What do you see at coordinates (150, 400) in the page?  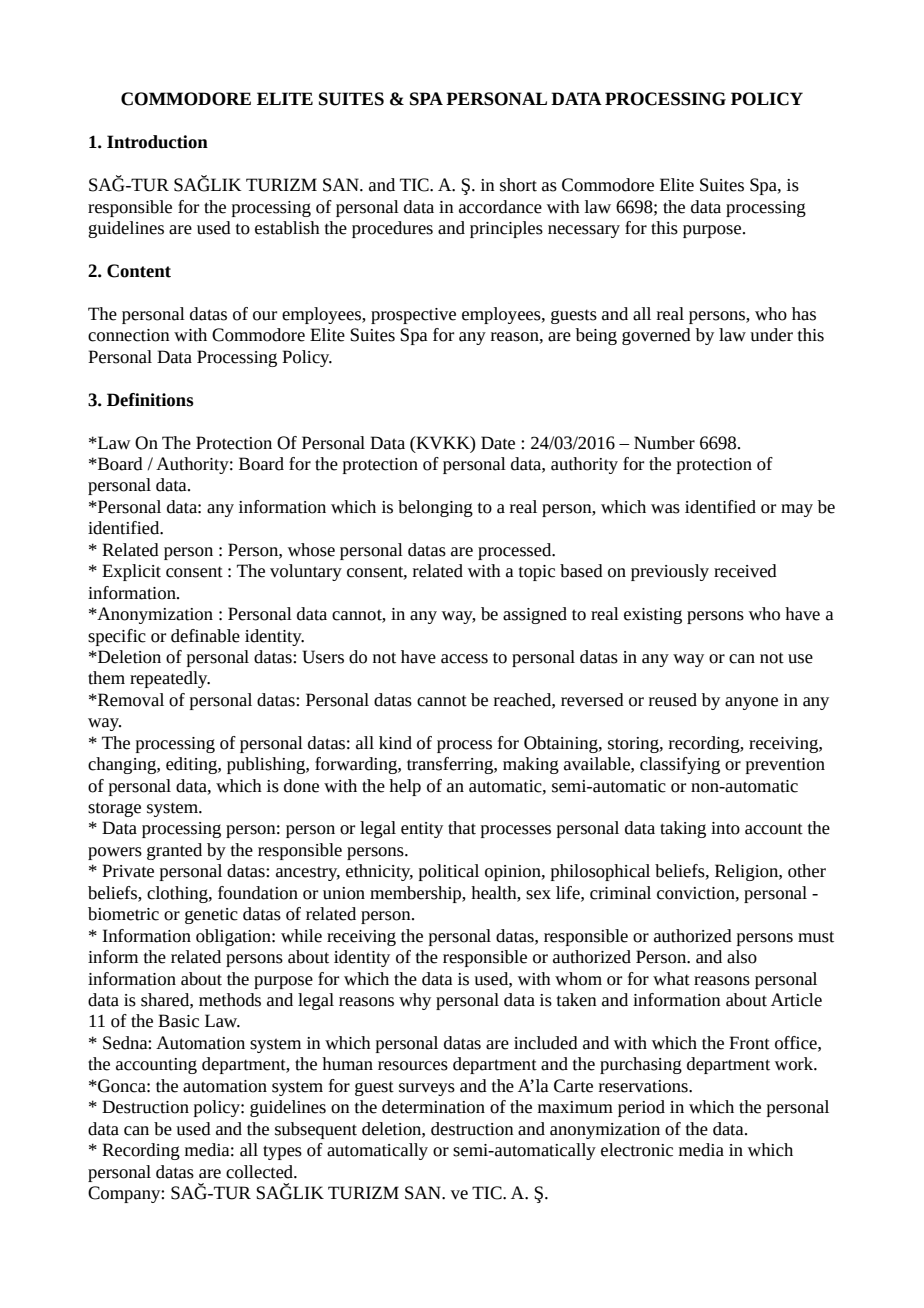 I see `Definitions` at bounding box center [150, 400].
